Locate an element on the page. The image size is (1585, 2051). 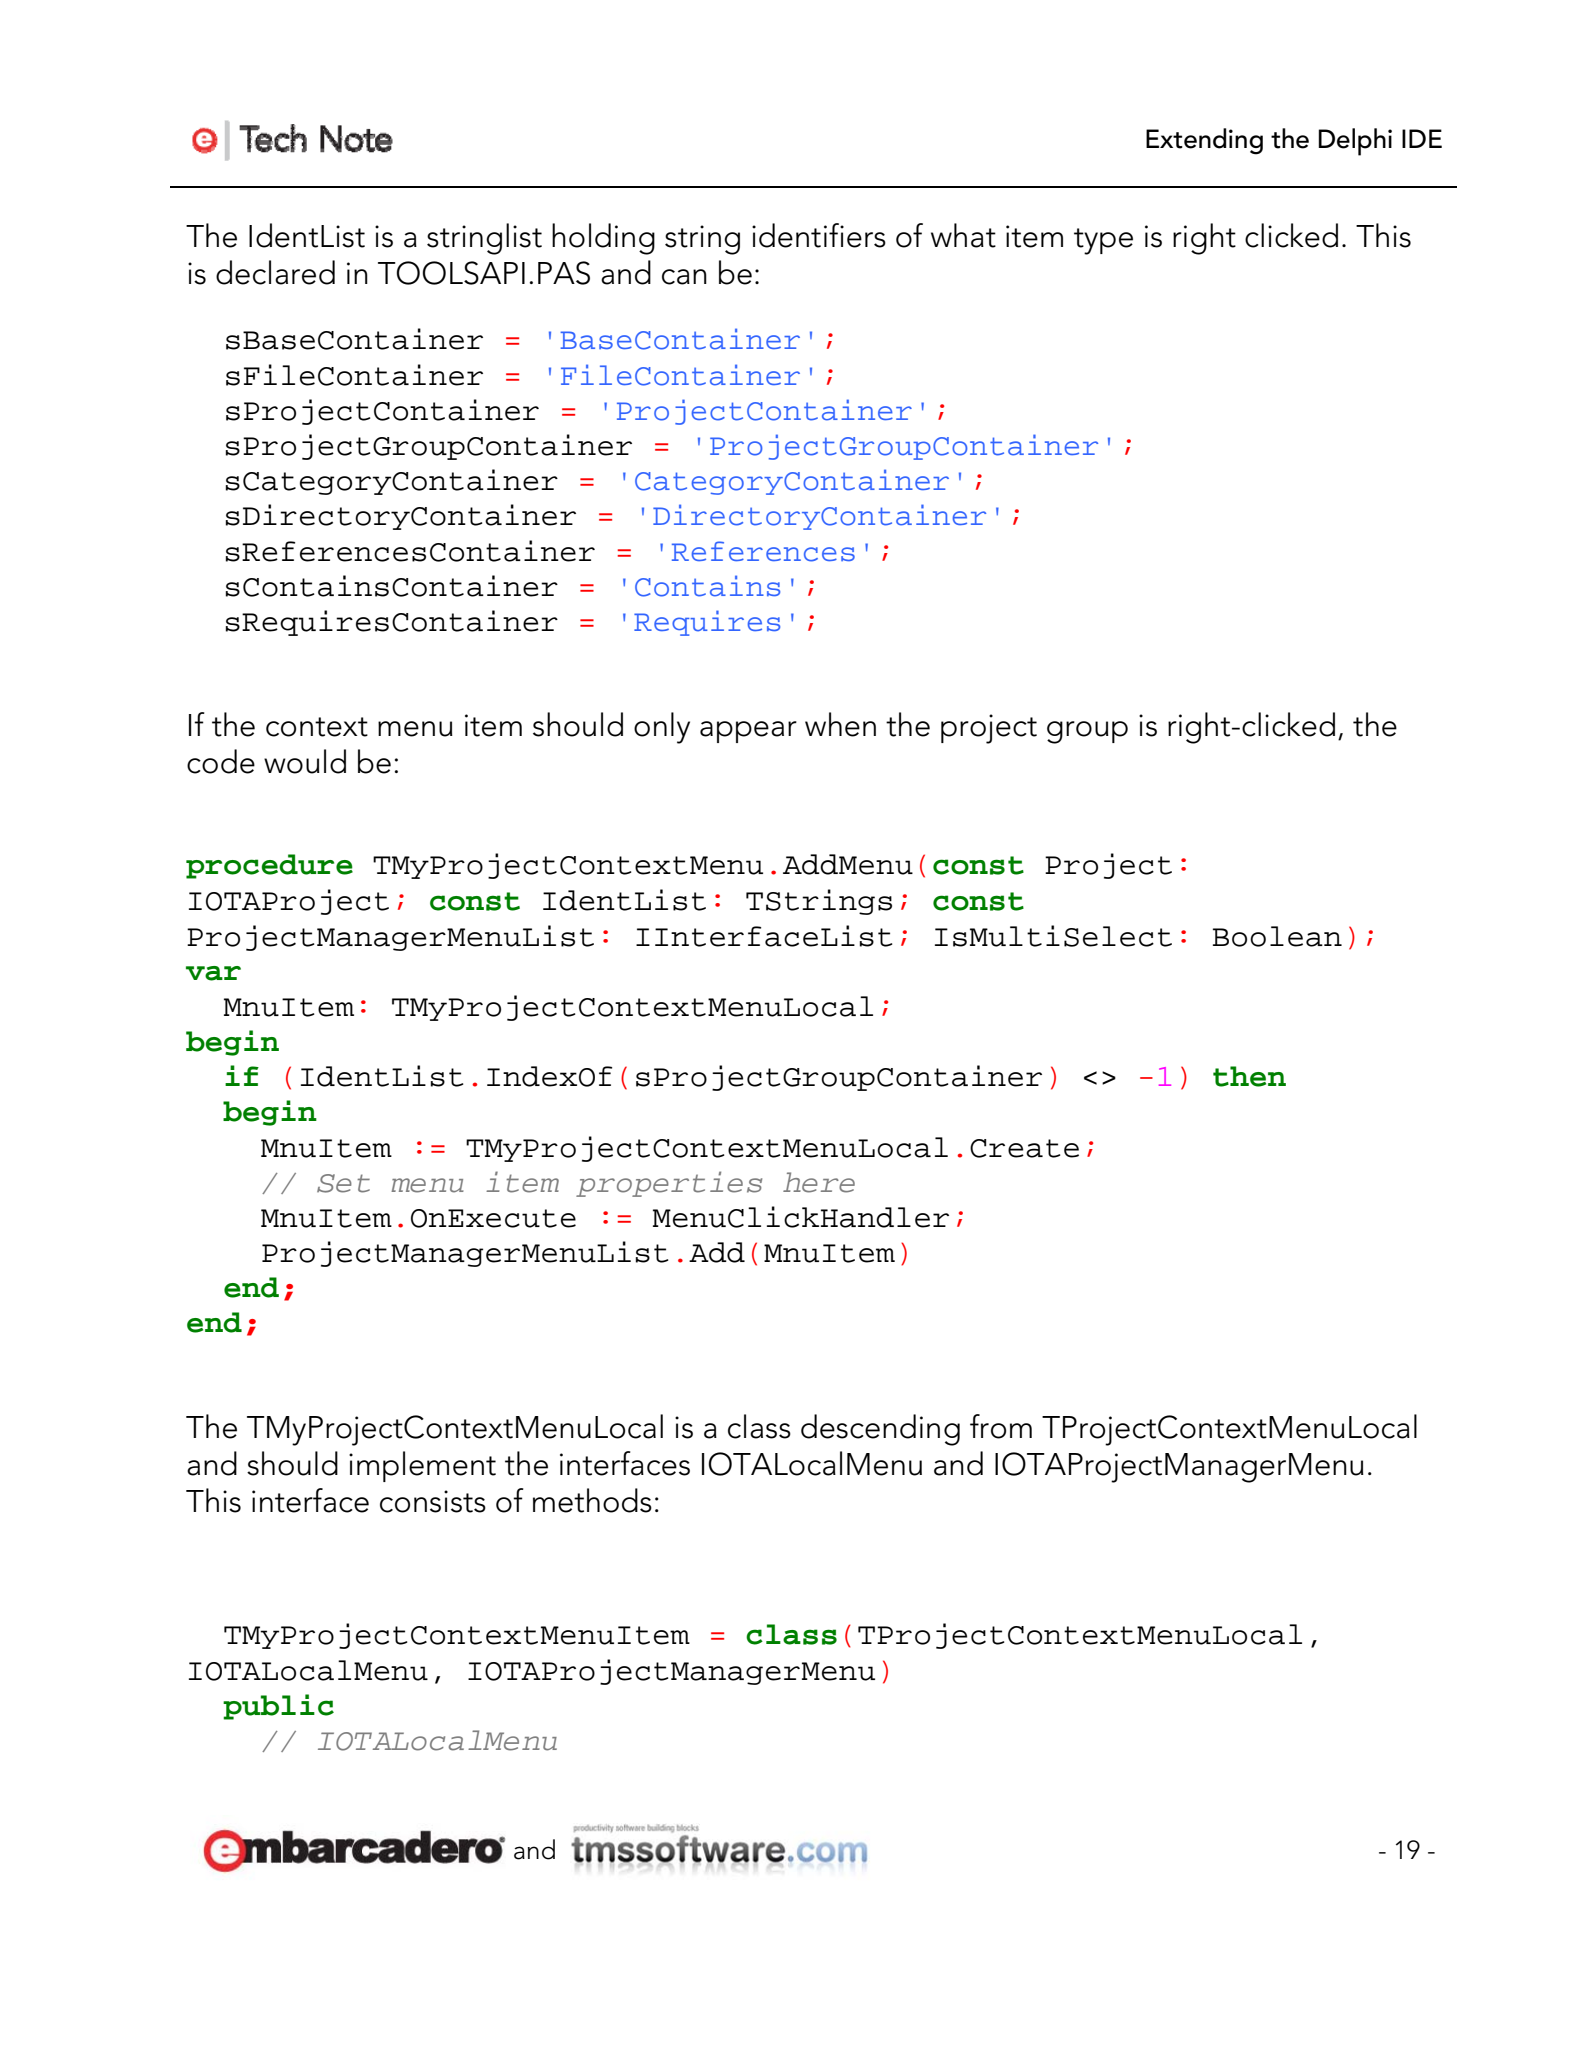
methods is located at coordinates (592, 1500).
